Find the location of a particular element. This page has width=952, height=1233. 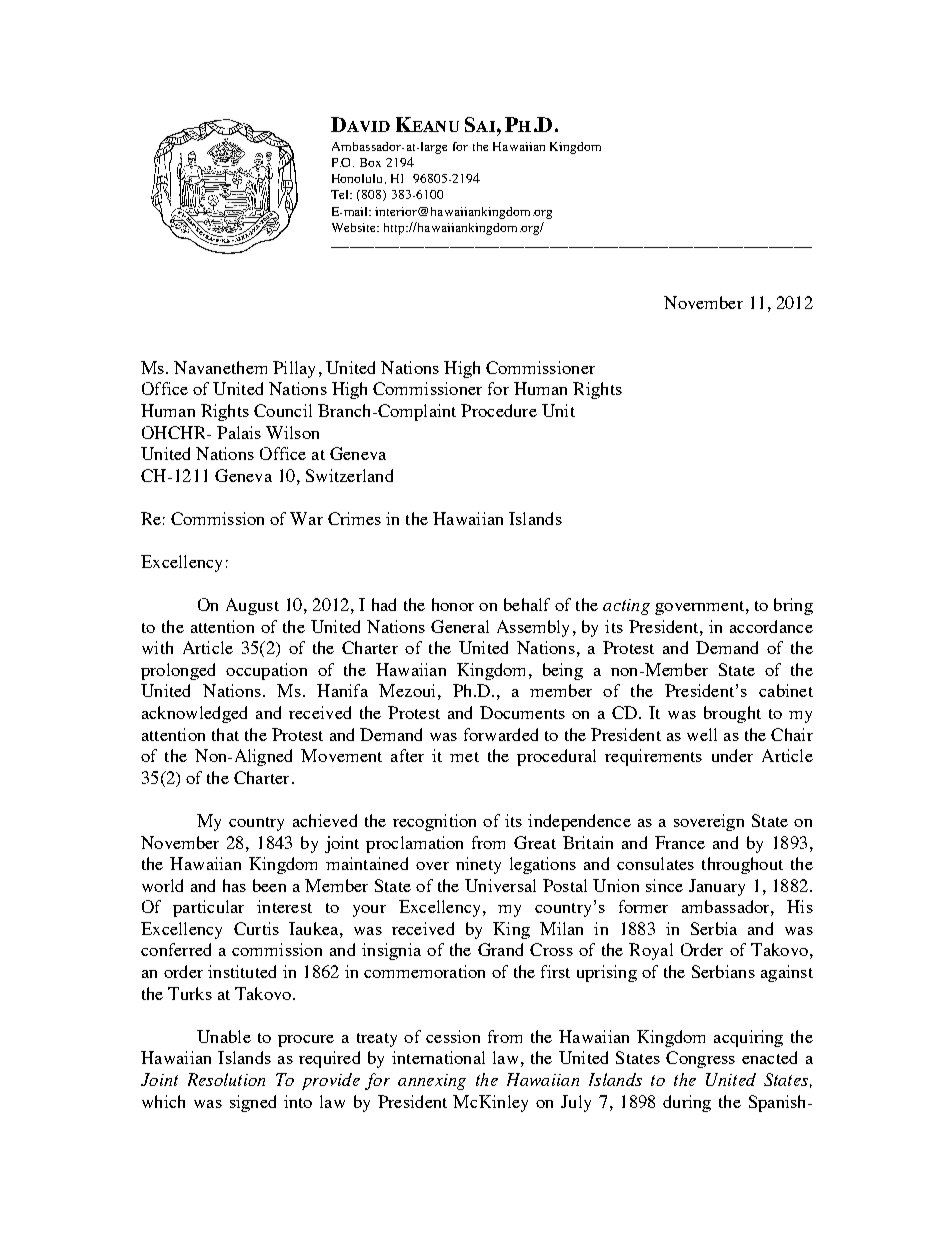

under is located at coordinates (732, 755).
